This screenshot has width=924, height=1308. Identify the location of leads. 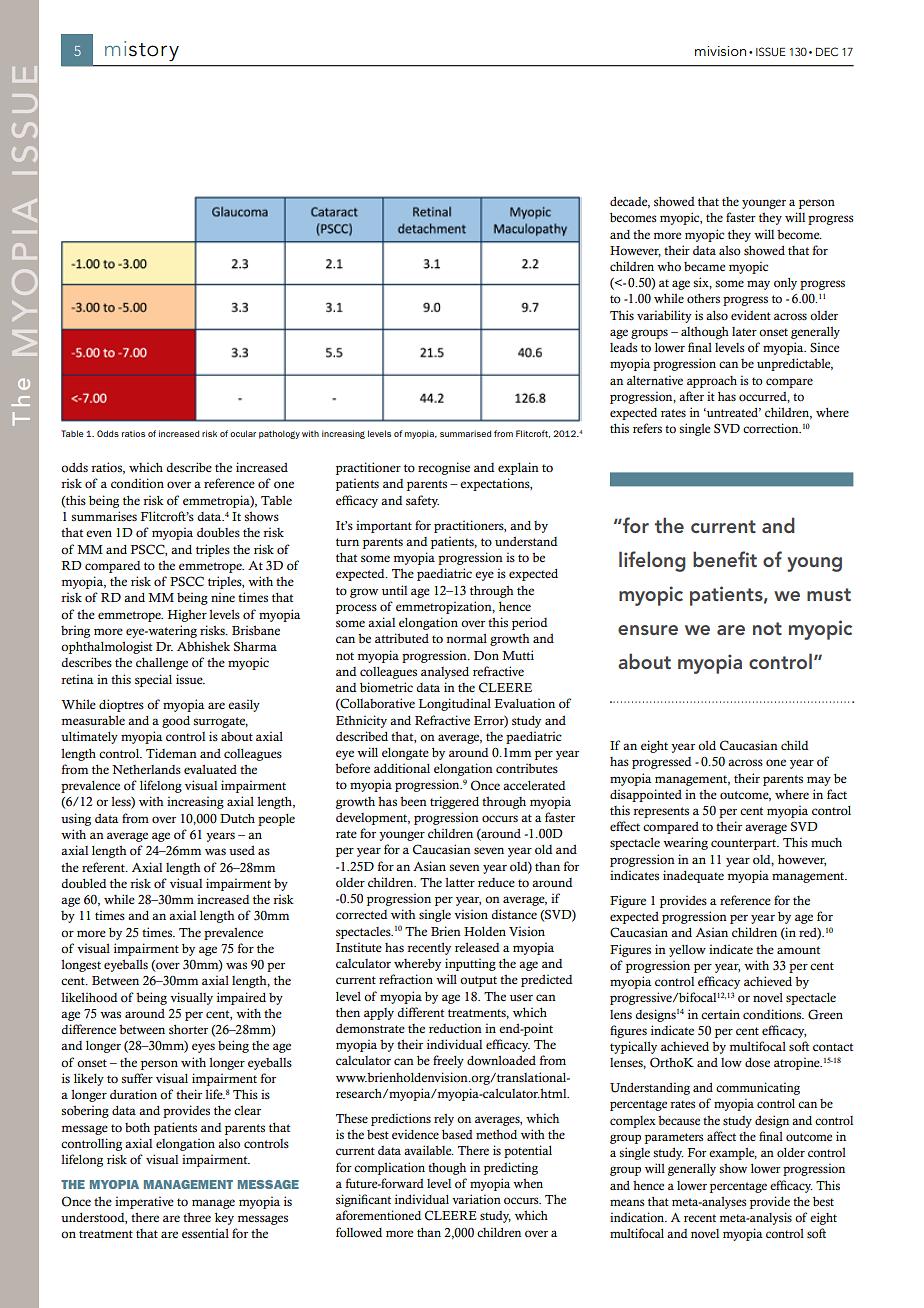
(624, 347).
